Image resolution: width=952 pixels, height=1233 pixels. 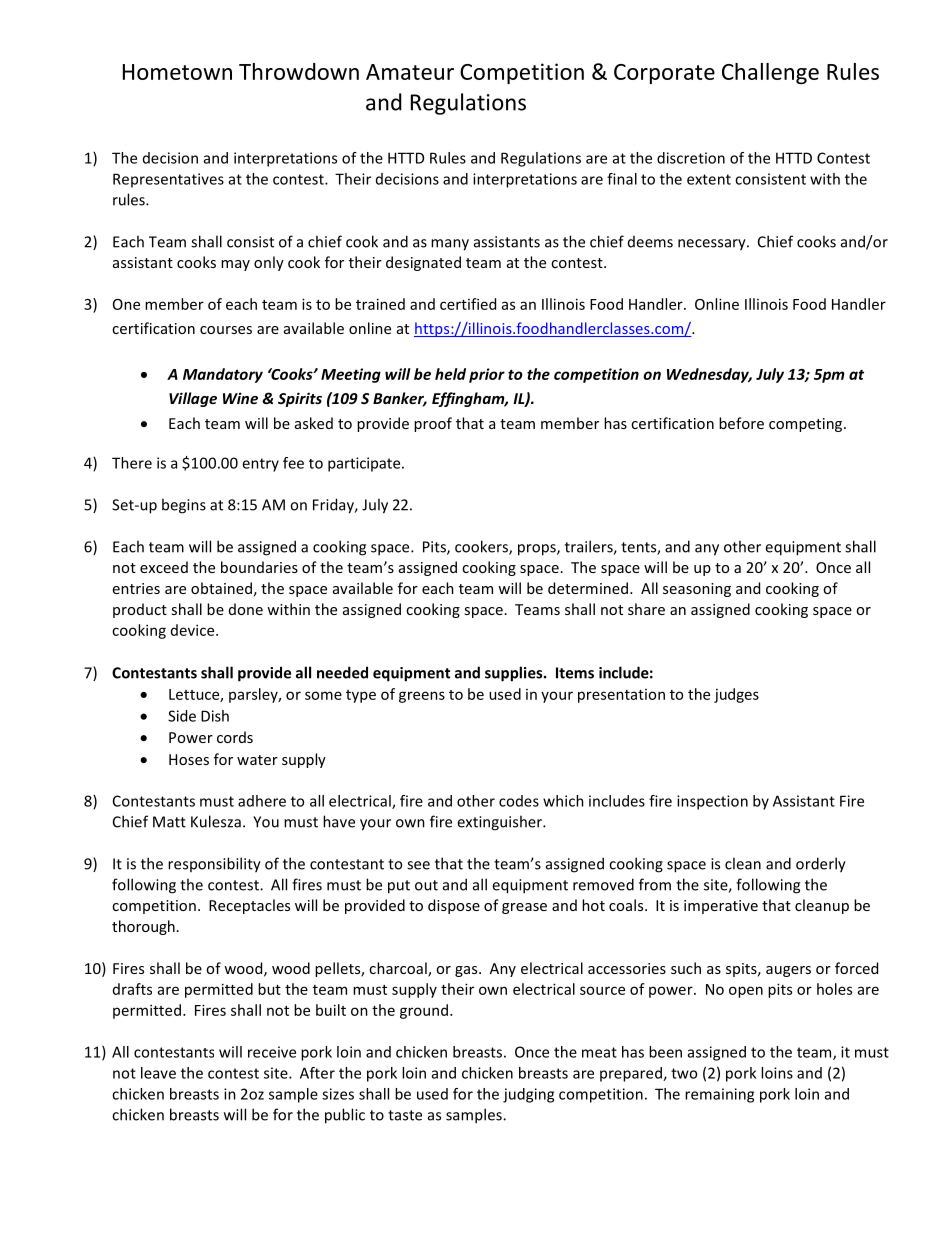 I want to click on Challenge, so click(x=770, y=73).
